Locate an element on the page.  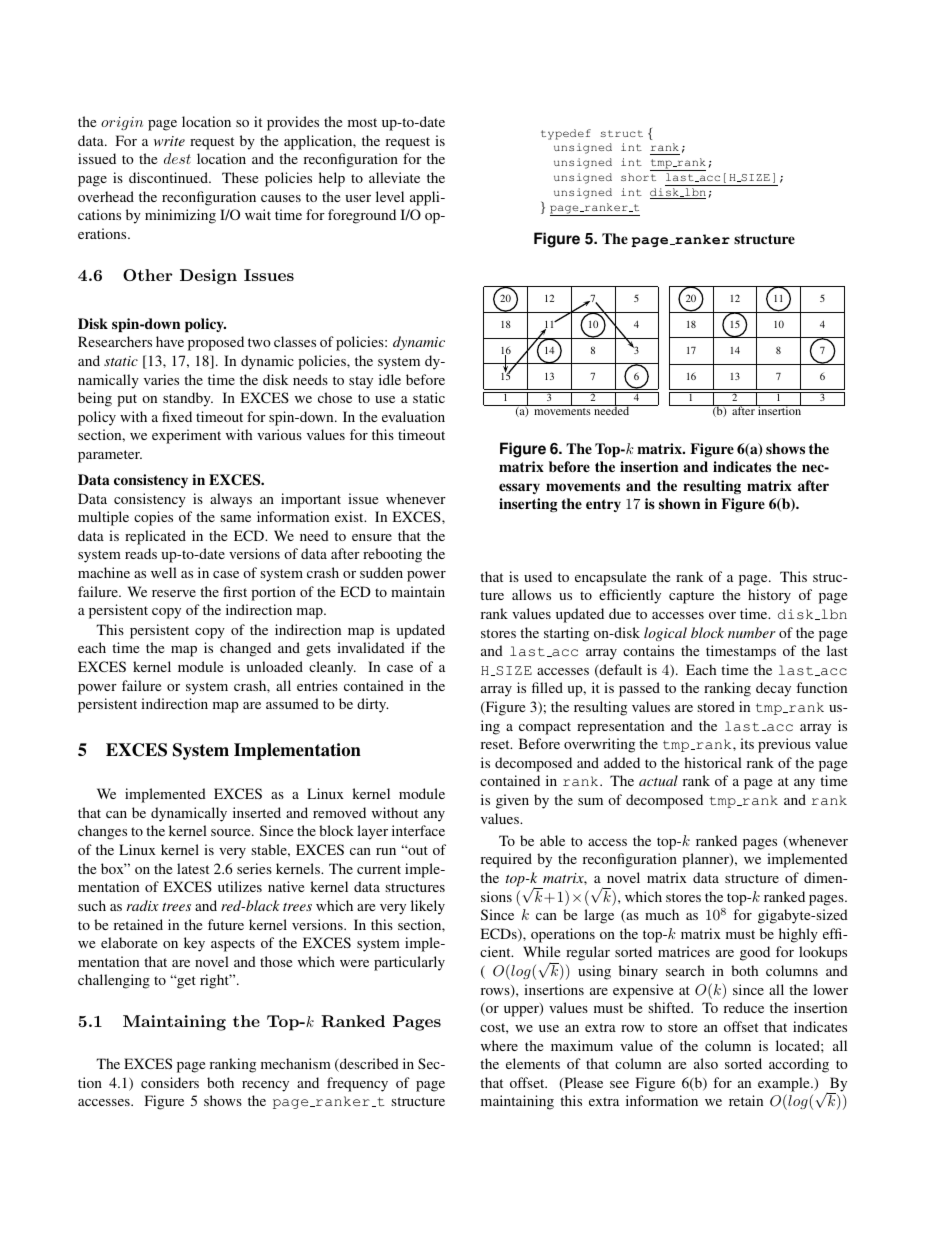
short is located at coordinates (638, 177).
